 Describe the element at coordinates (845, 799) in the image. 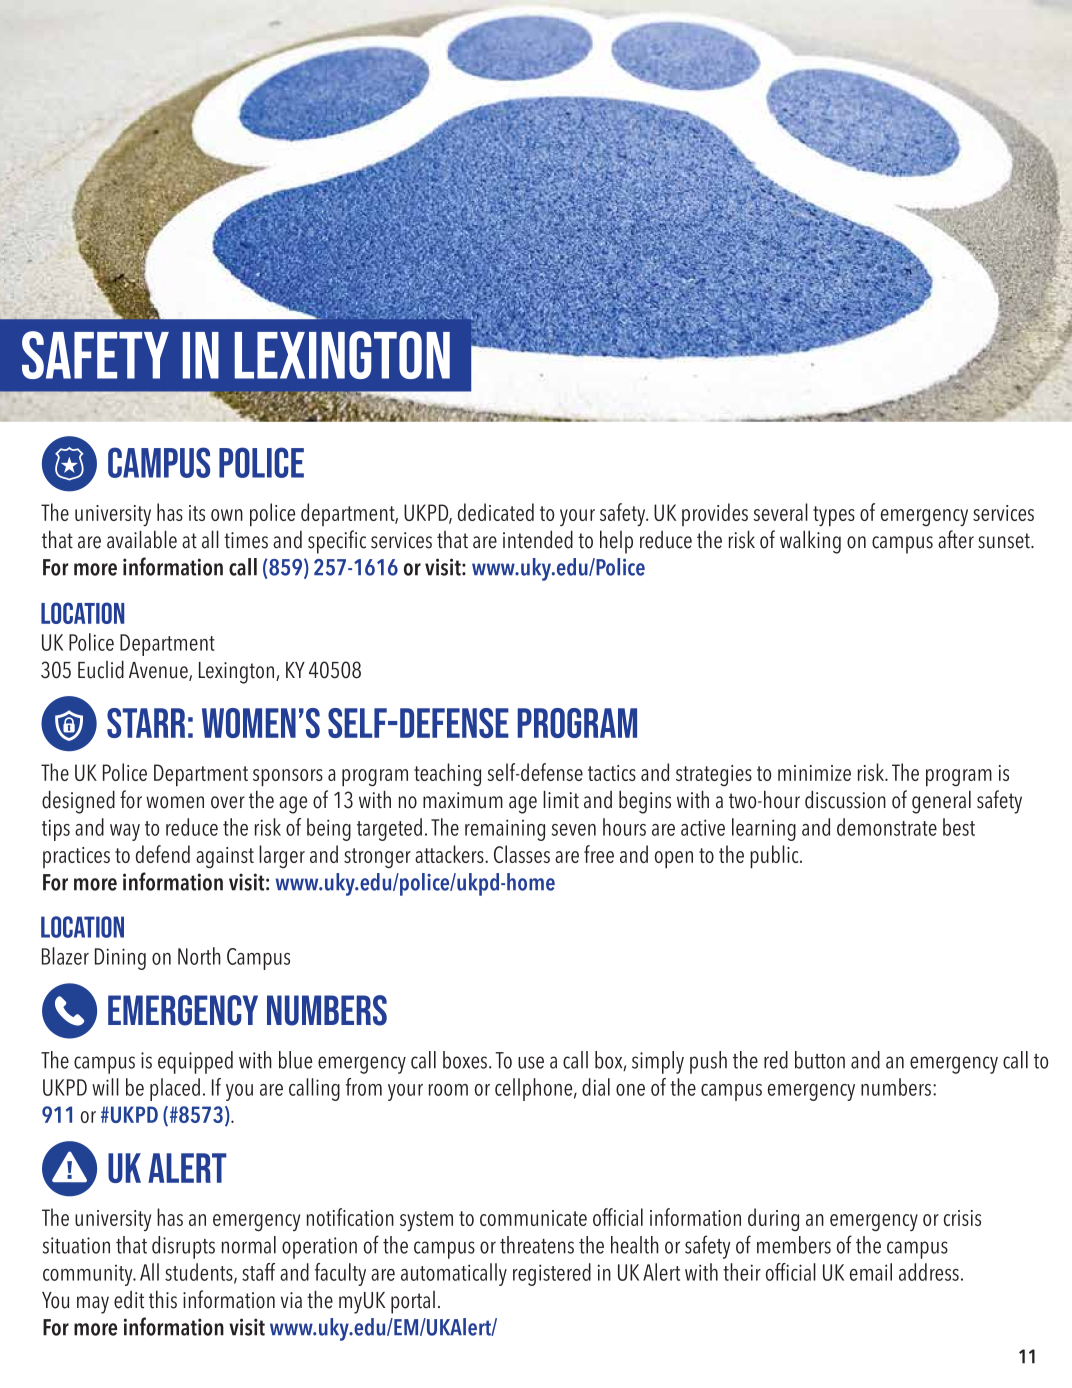

I see `discussion` at that location.
